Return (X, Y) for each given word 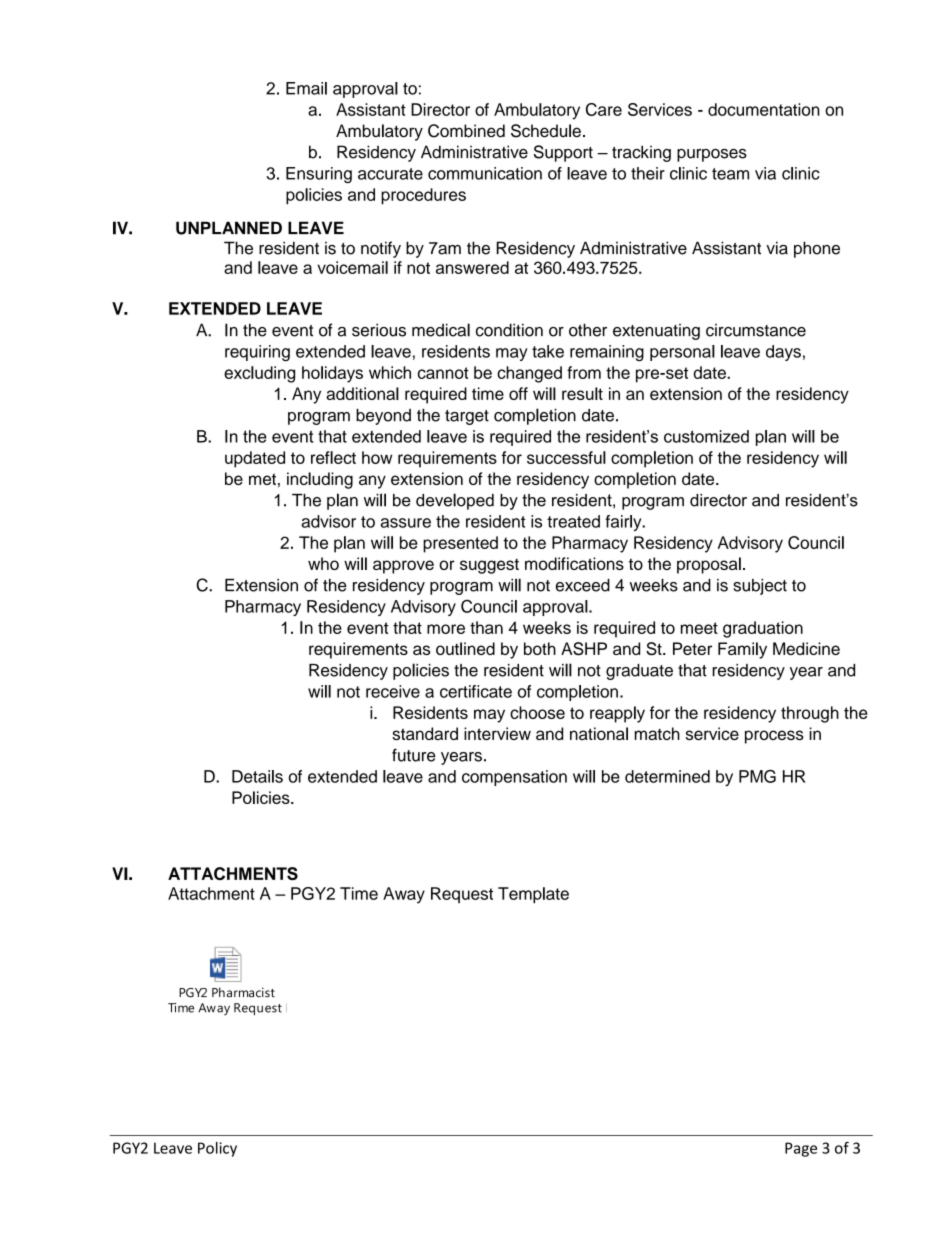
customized (706, 436)
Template (533, 895)
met (262, 479)
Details (257, 776)
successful (566, 457)
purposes (712, 155)
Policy (217, 1149)
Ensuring (319, 175)
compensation (514, 778)
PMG (757, 776)
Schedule (546, 131)
